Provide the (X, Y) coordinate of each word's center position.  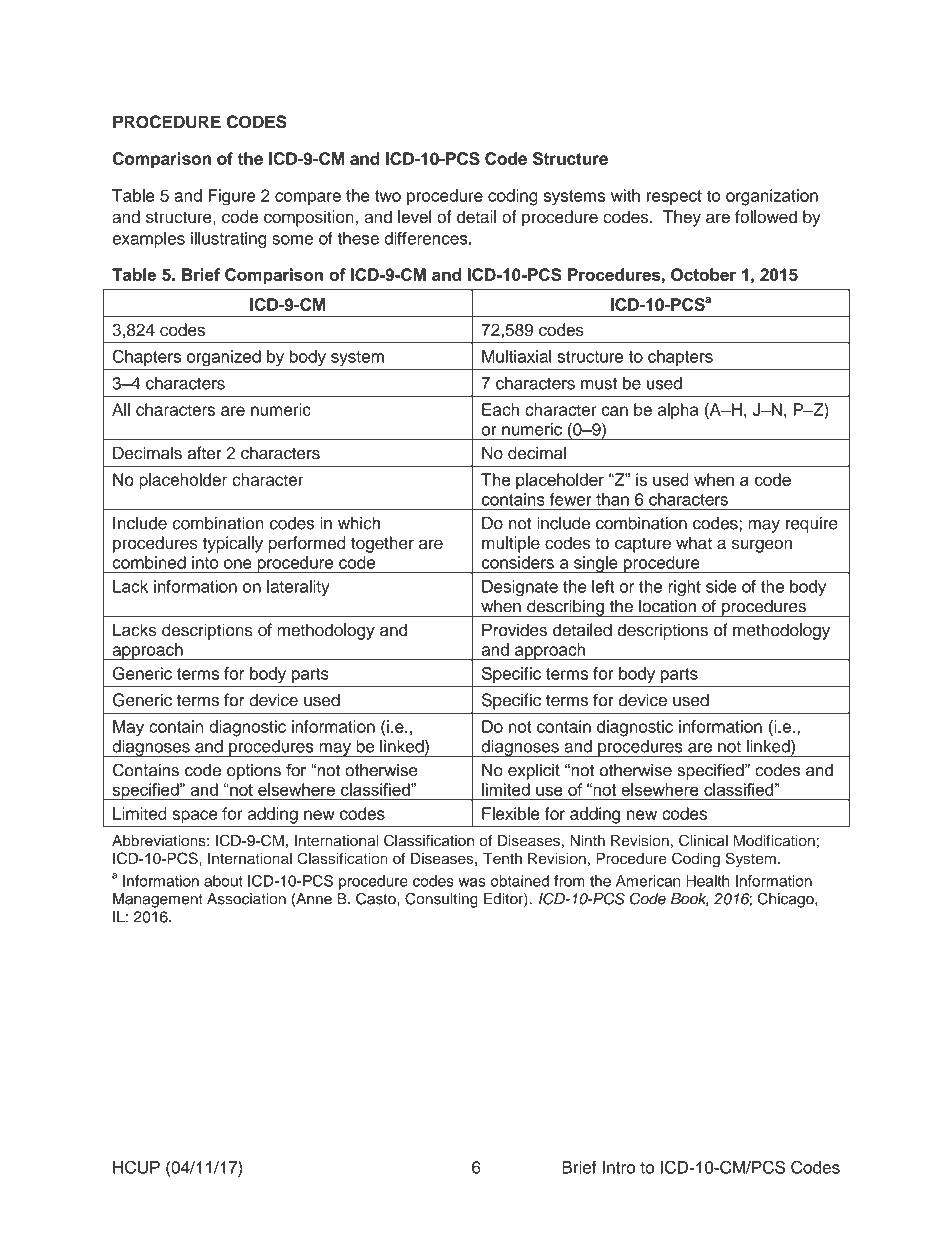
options (254, 772)
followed (766, 216)
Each (500, 409)
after (205, 453)
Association (246, 899)
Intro (618, 1167)
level (415, 216)
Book (690, 900)
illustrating (229, 240)
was (472, 882)
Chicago (786, 900)
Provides (514, 630)
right (685, 588)
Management (158, 900)
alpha (678, 411)
